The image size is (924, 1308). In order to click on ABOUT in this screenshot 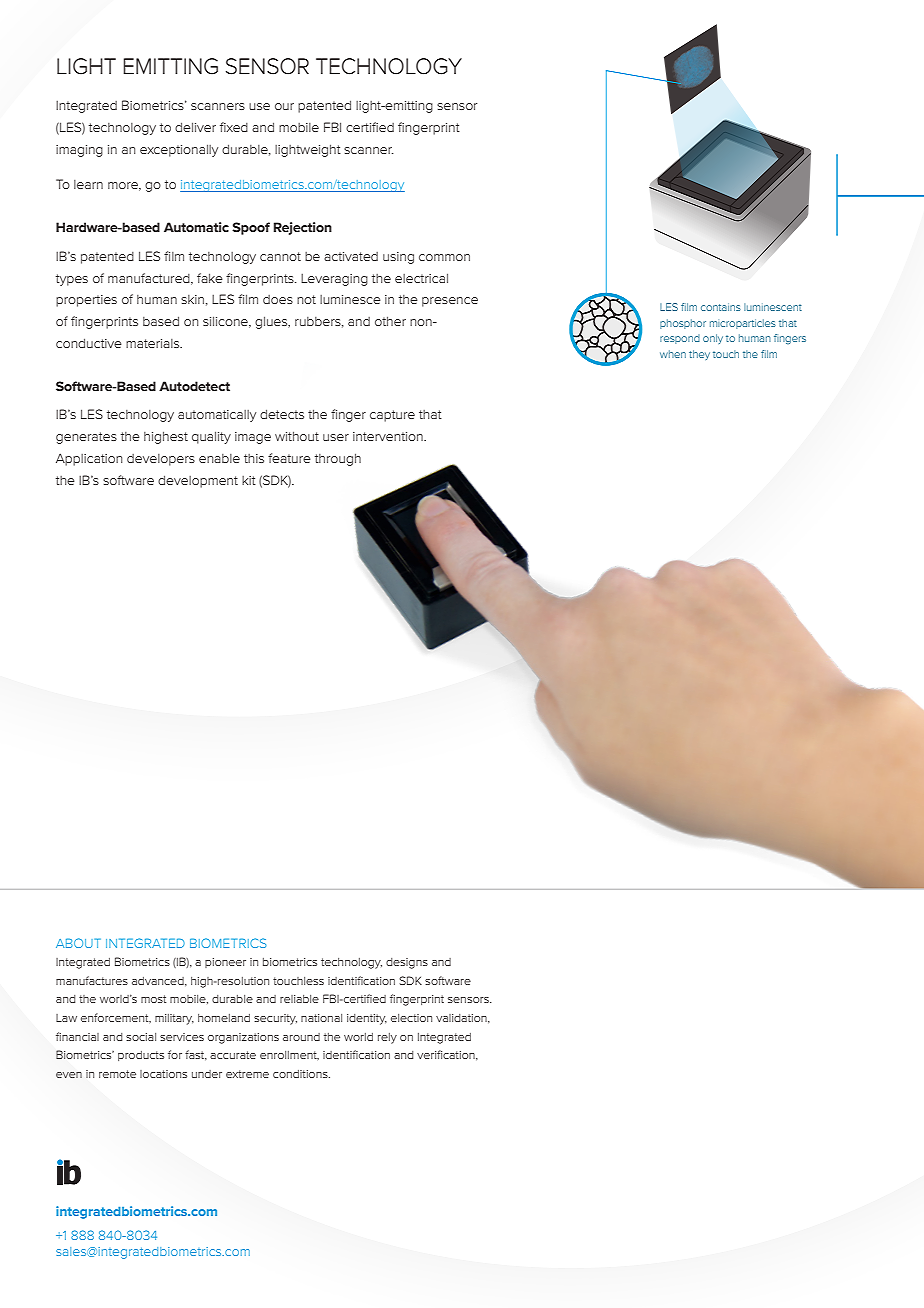, I will do `click(78, 943)`.
